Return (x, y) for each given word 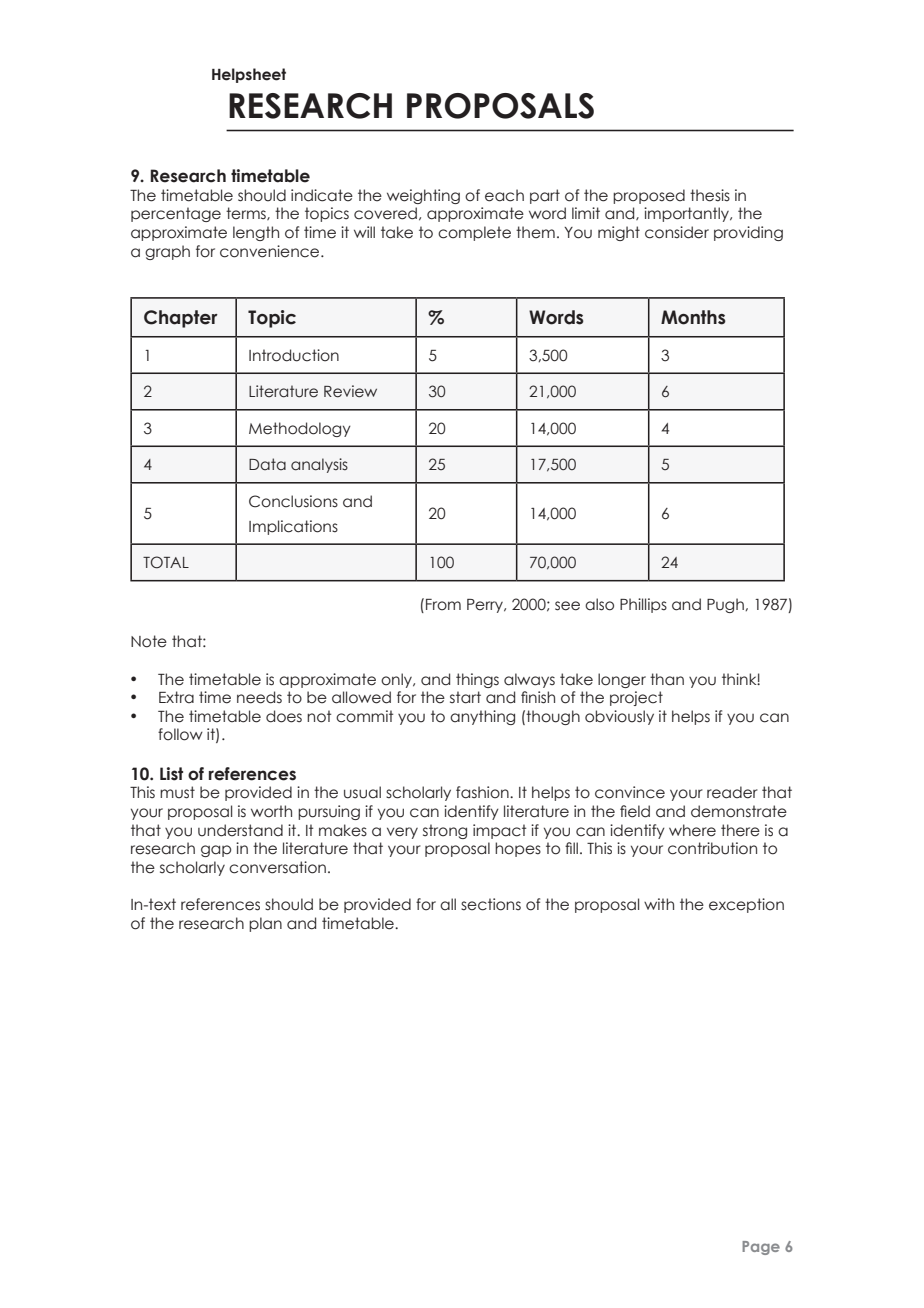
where (692, 830)
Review (350, 391)
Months (693, 317)
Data (267, 464)
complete (474, 233)
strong (445, 831)
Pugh (726, 605)
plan (265, 924)
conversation (277, 867)
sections (491, 904)
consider (677, 232)
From (443, 605)
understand (240, 830)
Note (149, 641)
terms (247, 213)
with (659, 904)
